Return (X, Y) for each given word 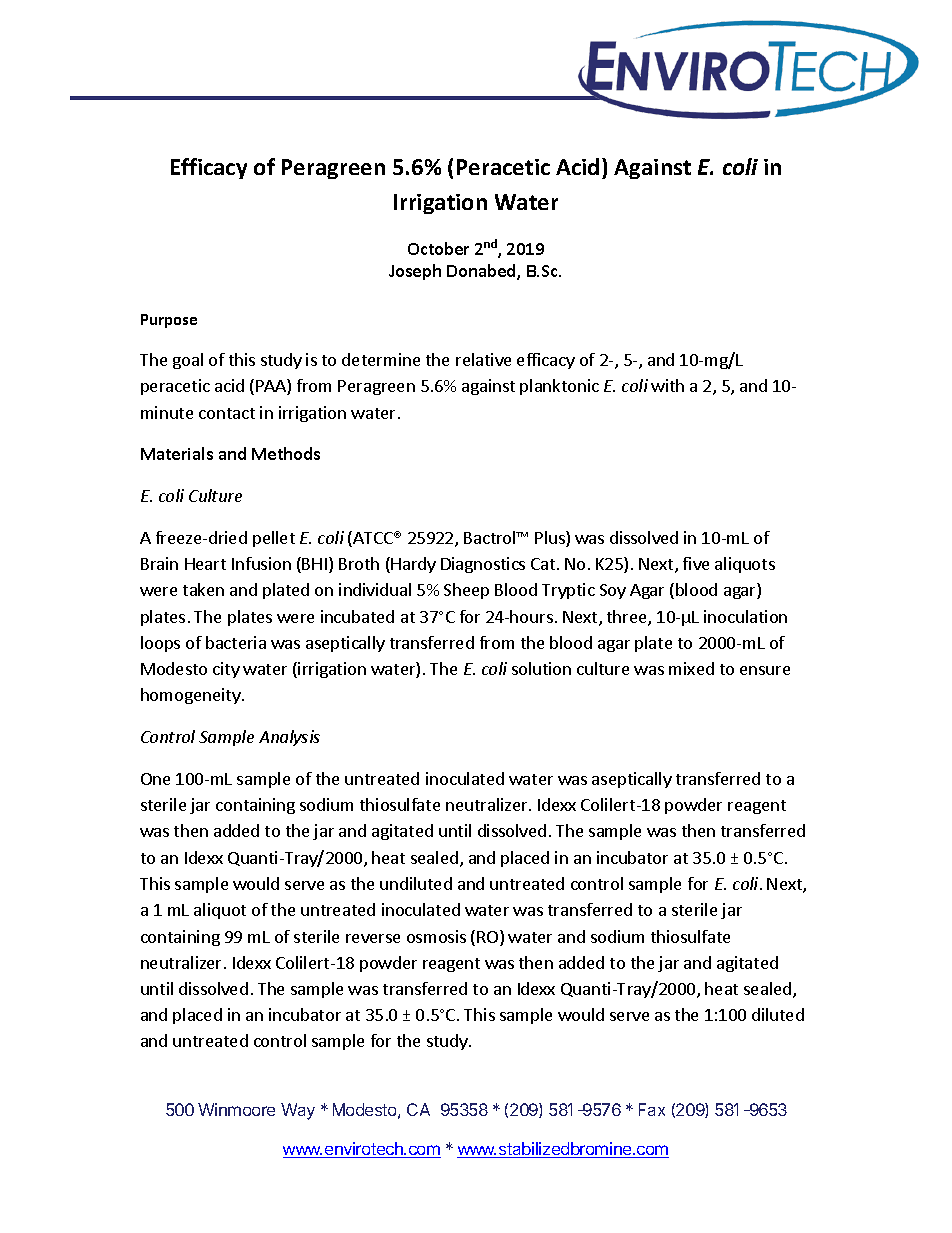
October (438, 248)
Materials (177, 453)
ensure (765, 670)
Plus (551, 539)
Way (298, 1111)
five (696, 563)
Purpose (169, 321)
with (667, 385)
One (155, 779)
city (226, 670)
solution (541, 668)
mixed (691, 668)
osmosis (436, 936)
